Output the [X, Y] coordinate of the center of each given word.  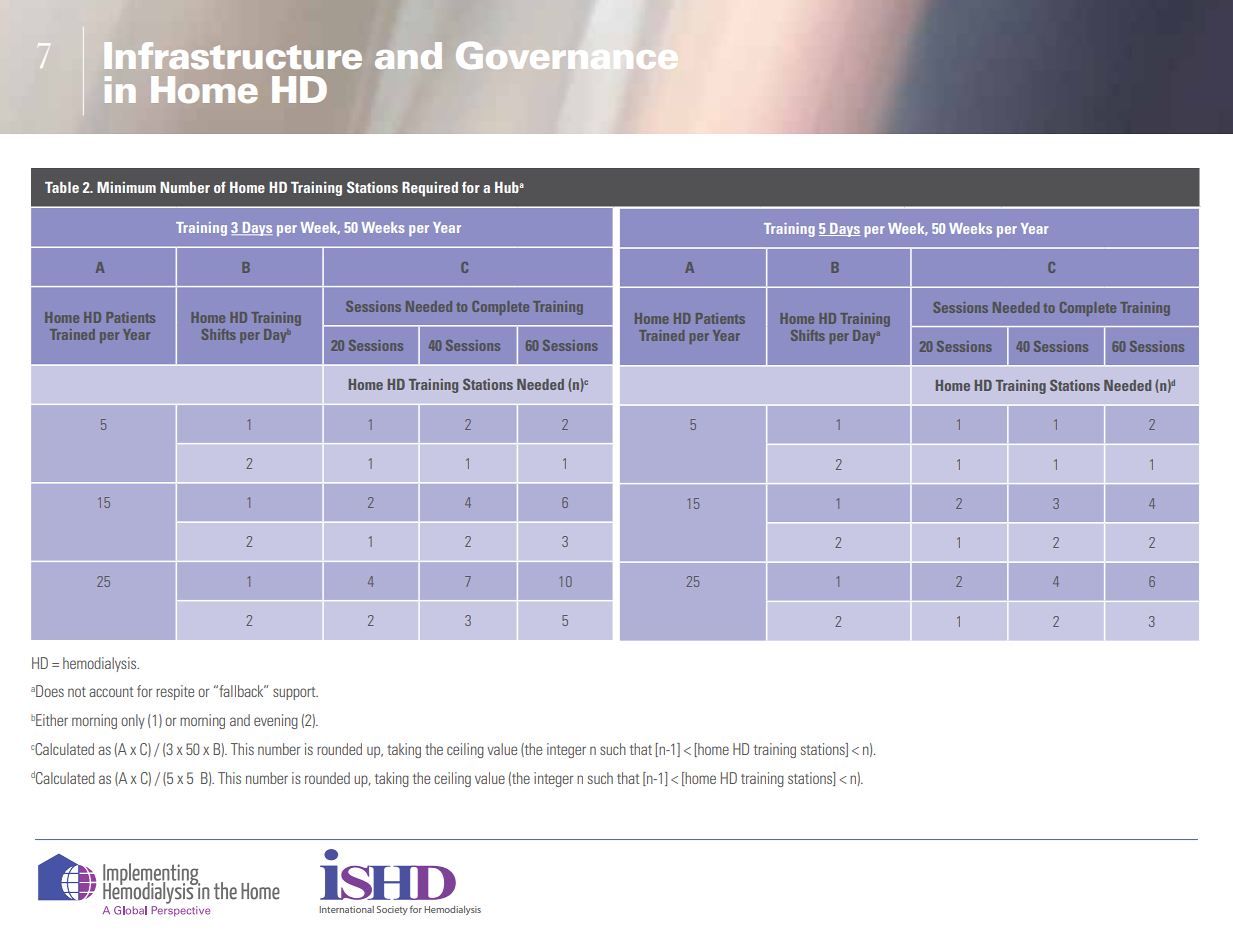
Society [392, 910]
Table [62, 187]
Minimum [126, 187]
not [77, 692]
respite [175, 692]
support [295, 693]
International [346, 909]
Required [430, 189]
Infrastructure [233, 56]
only [133, 721]
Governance [566, 55]
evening [276, 721]
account [111, 692]
